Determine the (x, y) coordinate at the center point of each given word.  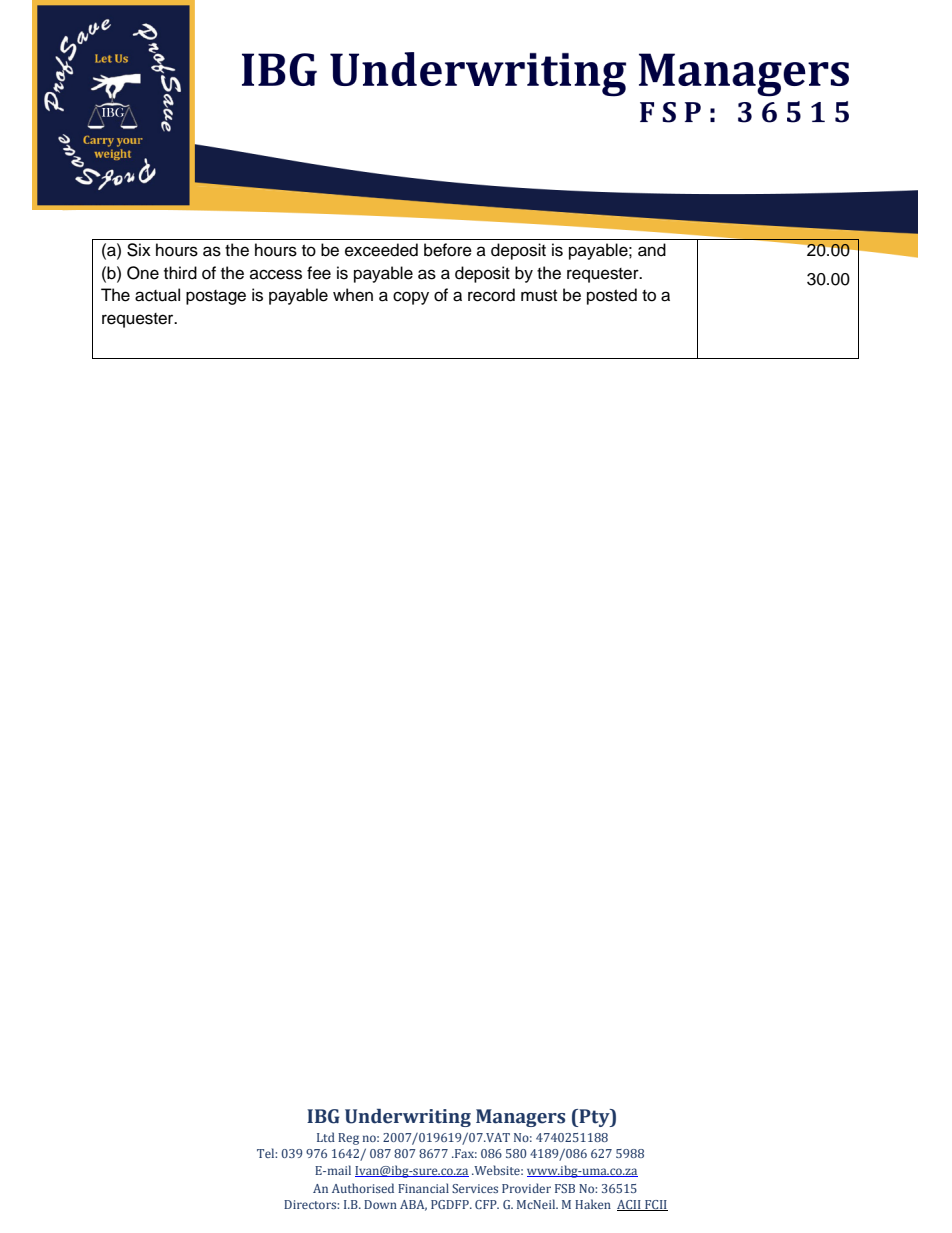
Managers (520, 1118)
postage (216, 297)
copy (411, 298)
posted (612, 296)
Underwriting (408, 1118)
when (353, 295)
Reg (348, 1139)
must (539, 296)
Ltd (326, 1137)
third (180, 273)
